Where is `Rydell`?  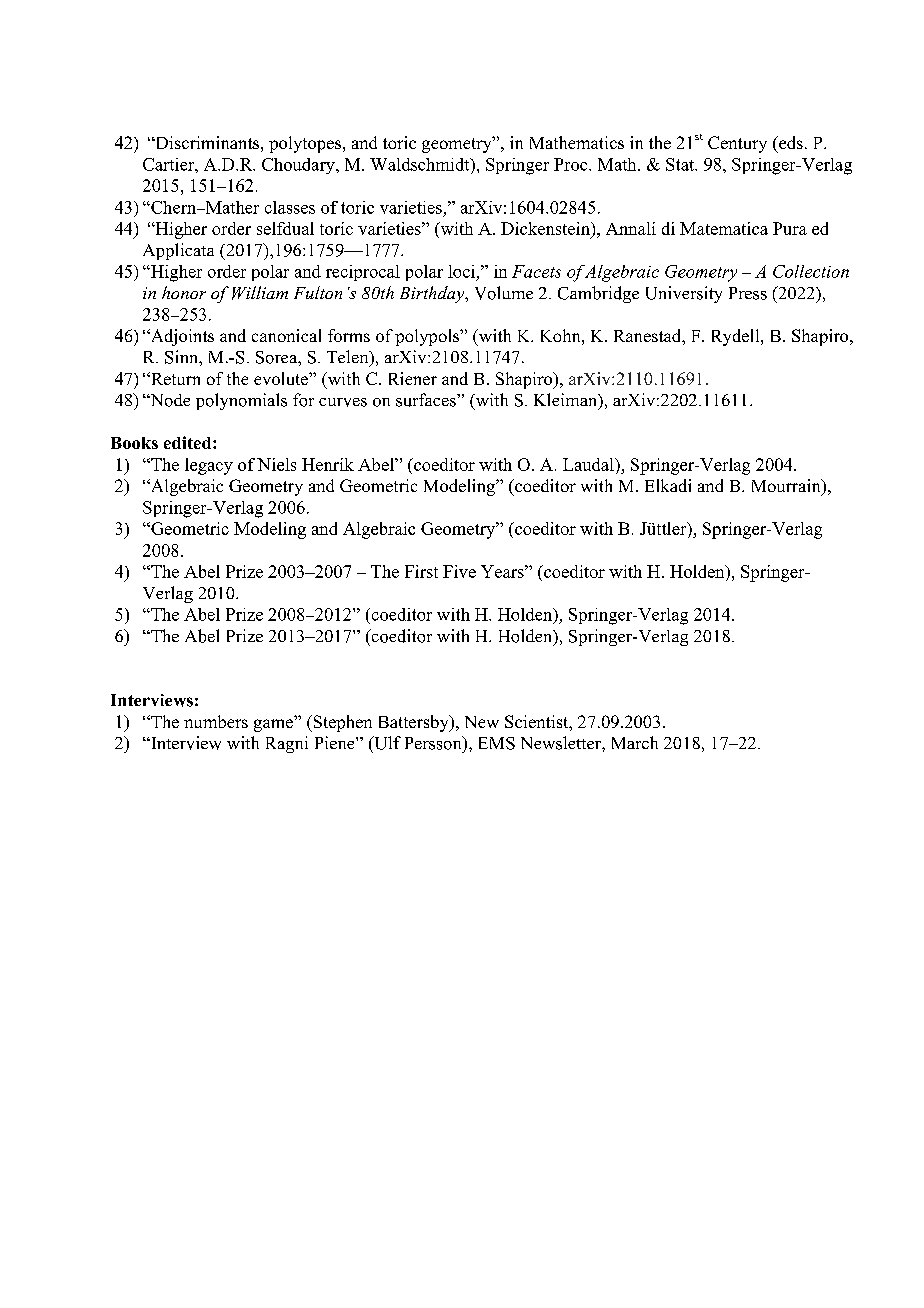
Rydell is located at coordinates (737, 337).
